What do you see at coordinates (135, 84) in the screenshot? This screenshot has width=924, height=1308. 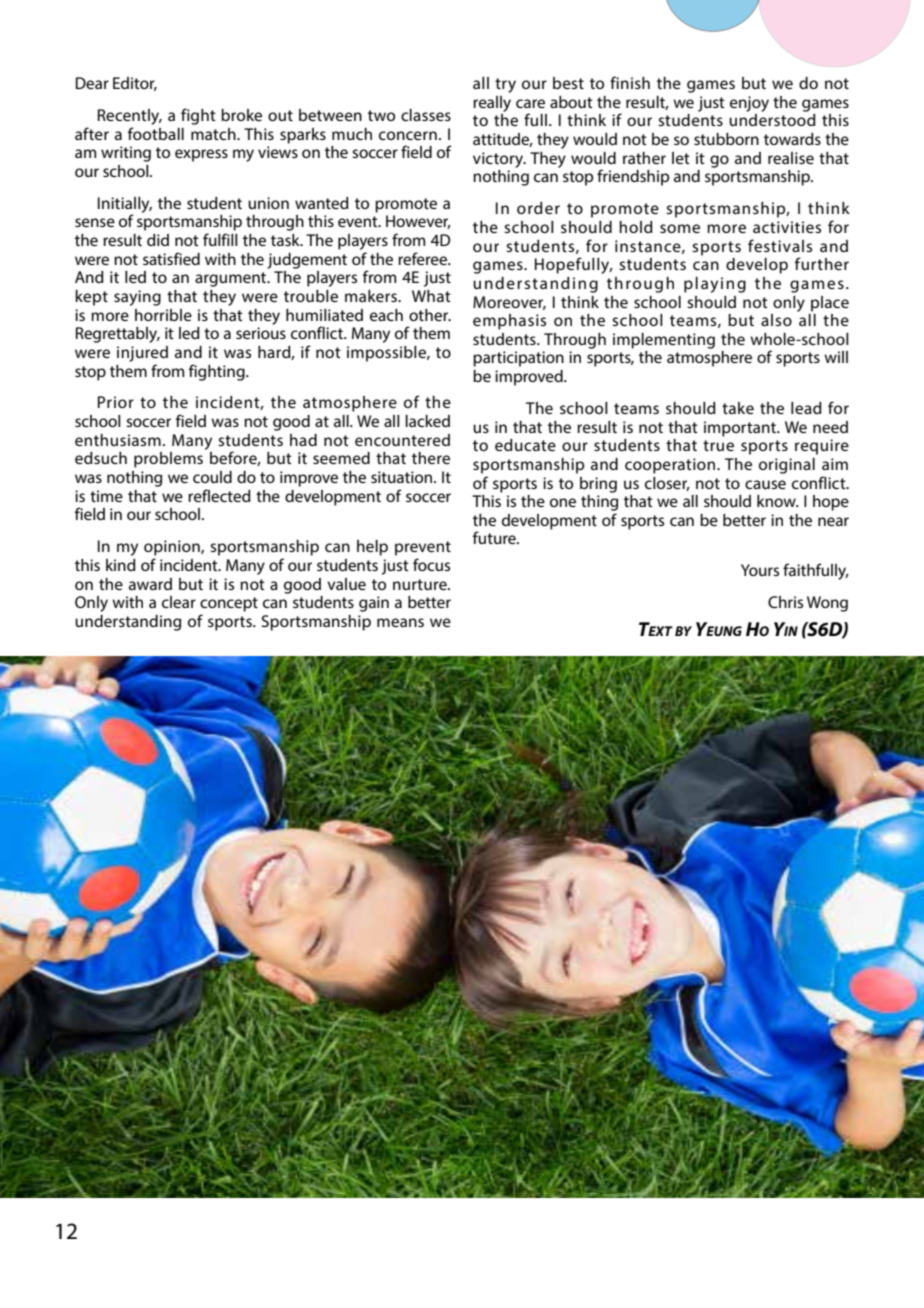 I see `Editor` at bounding box center [135, 84].
